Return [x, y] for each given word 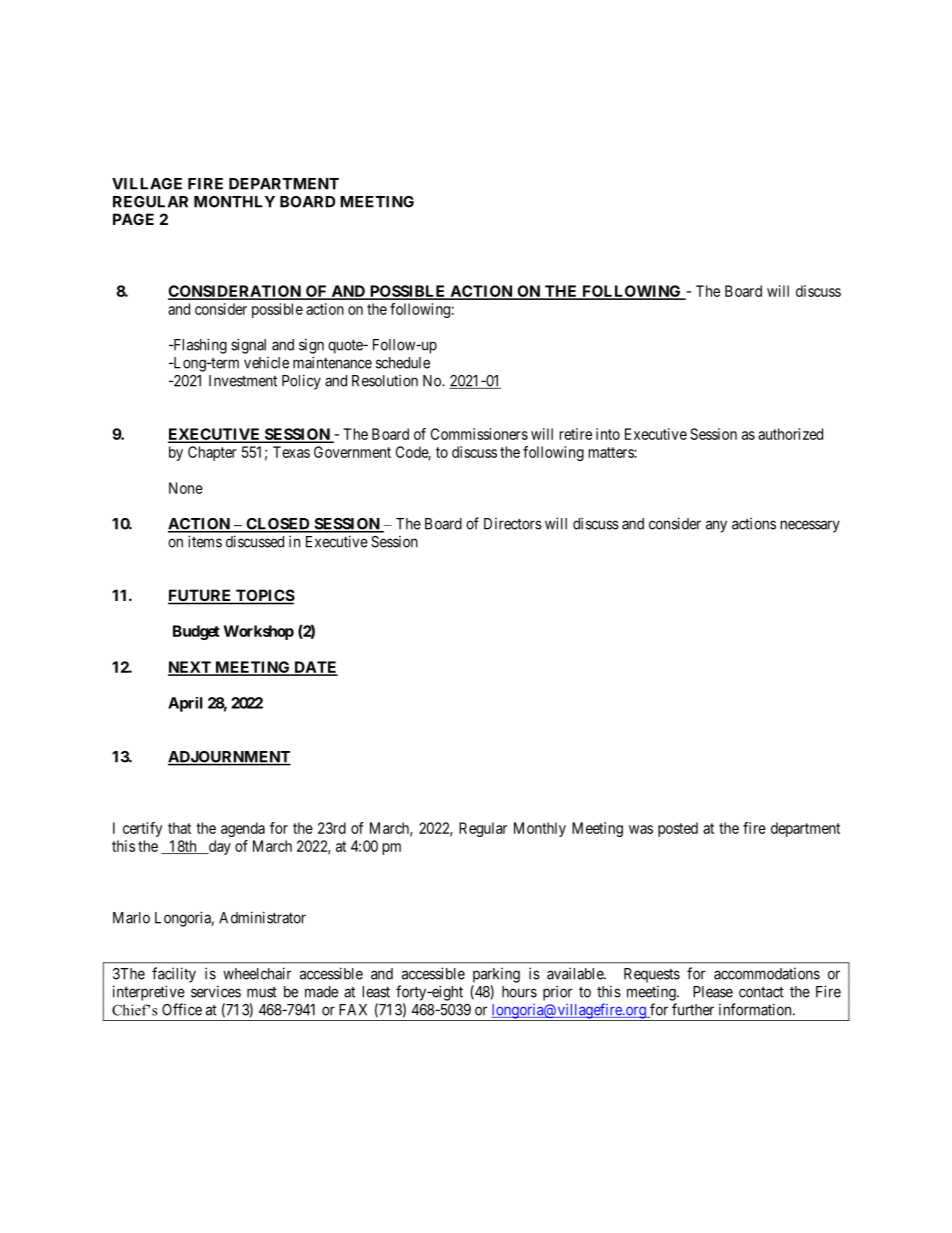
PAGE [133, 219]
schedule [403, 363]
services [216, 992]
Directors [513, 524]
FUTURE [201, 596]
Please [713, 992]
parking [496, 975]
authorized [790, 434]
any [716, 526]
